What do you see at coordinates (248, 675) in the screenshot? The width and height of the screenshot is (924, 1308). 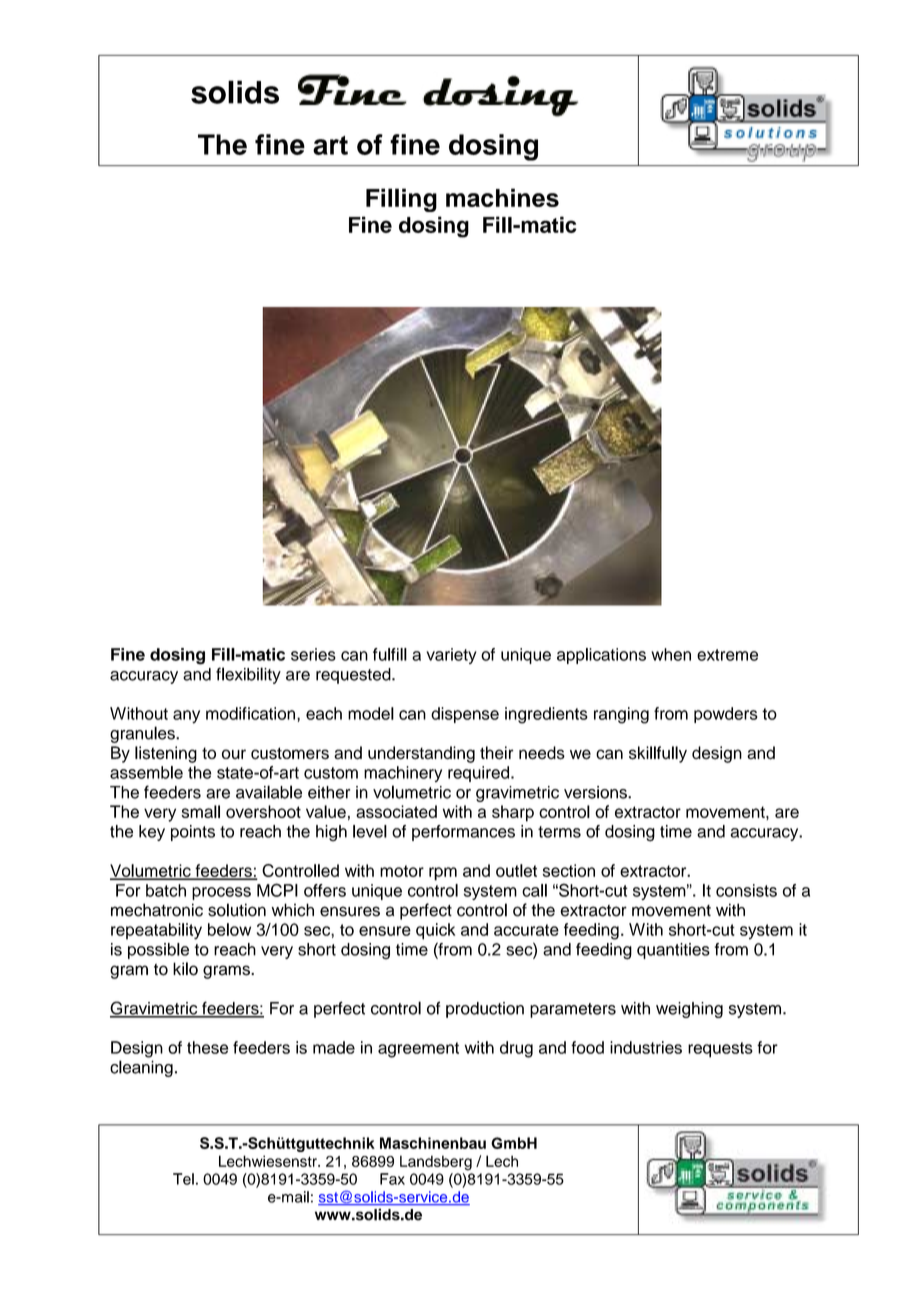 I see `flexibility` at bounding box center [248, 675].
